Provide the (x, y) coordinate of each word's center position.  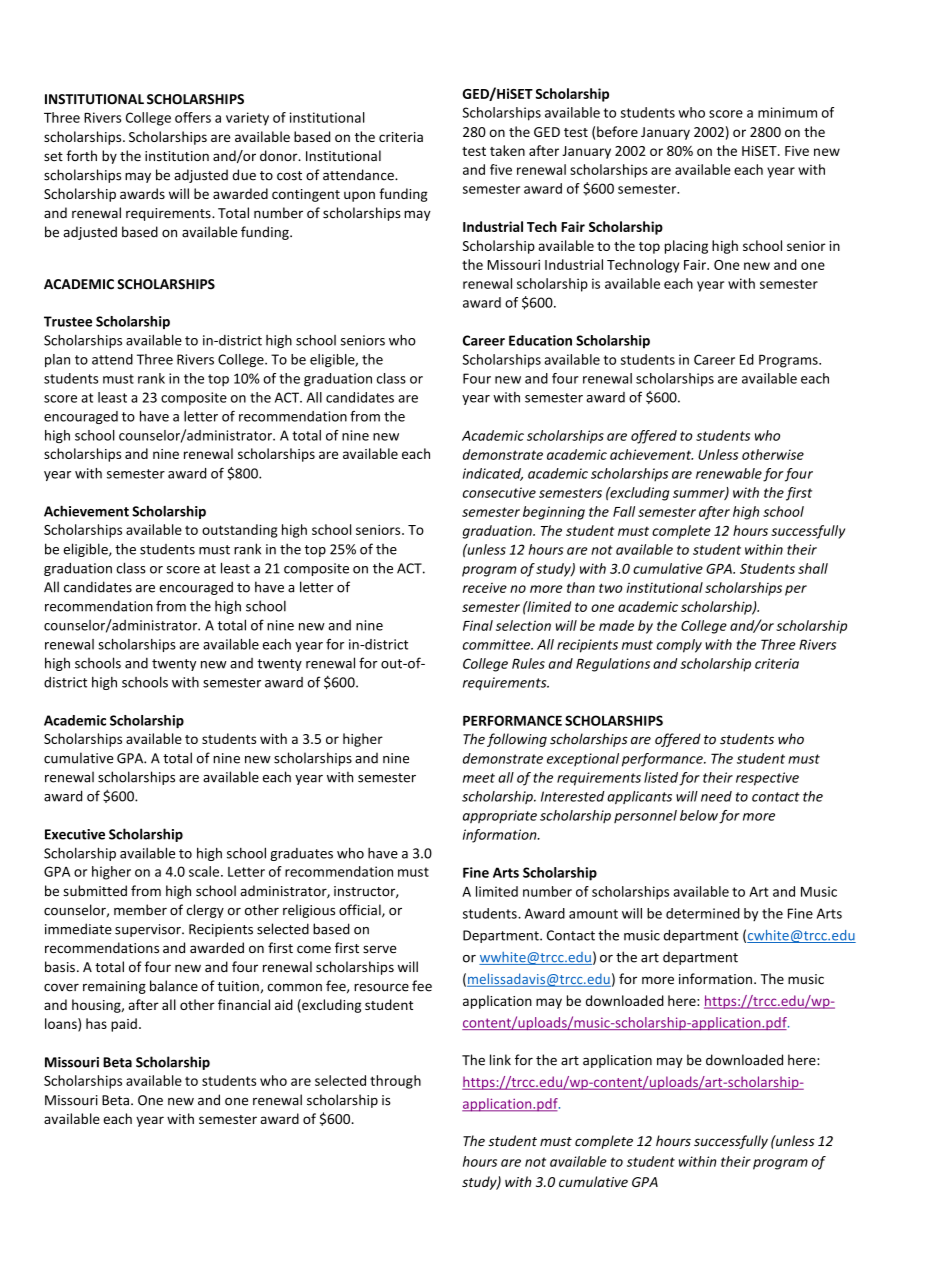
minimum (787, 112)
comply (679, 646)
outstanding (240, 531)
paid (124, 1025)
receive (485, 588)
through (395, 1082)
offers (193, 117)
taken (507, 150)
